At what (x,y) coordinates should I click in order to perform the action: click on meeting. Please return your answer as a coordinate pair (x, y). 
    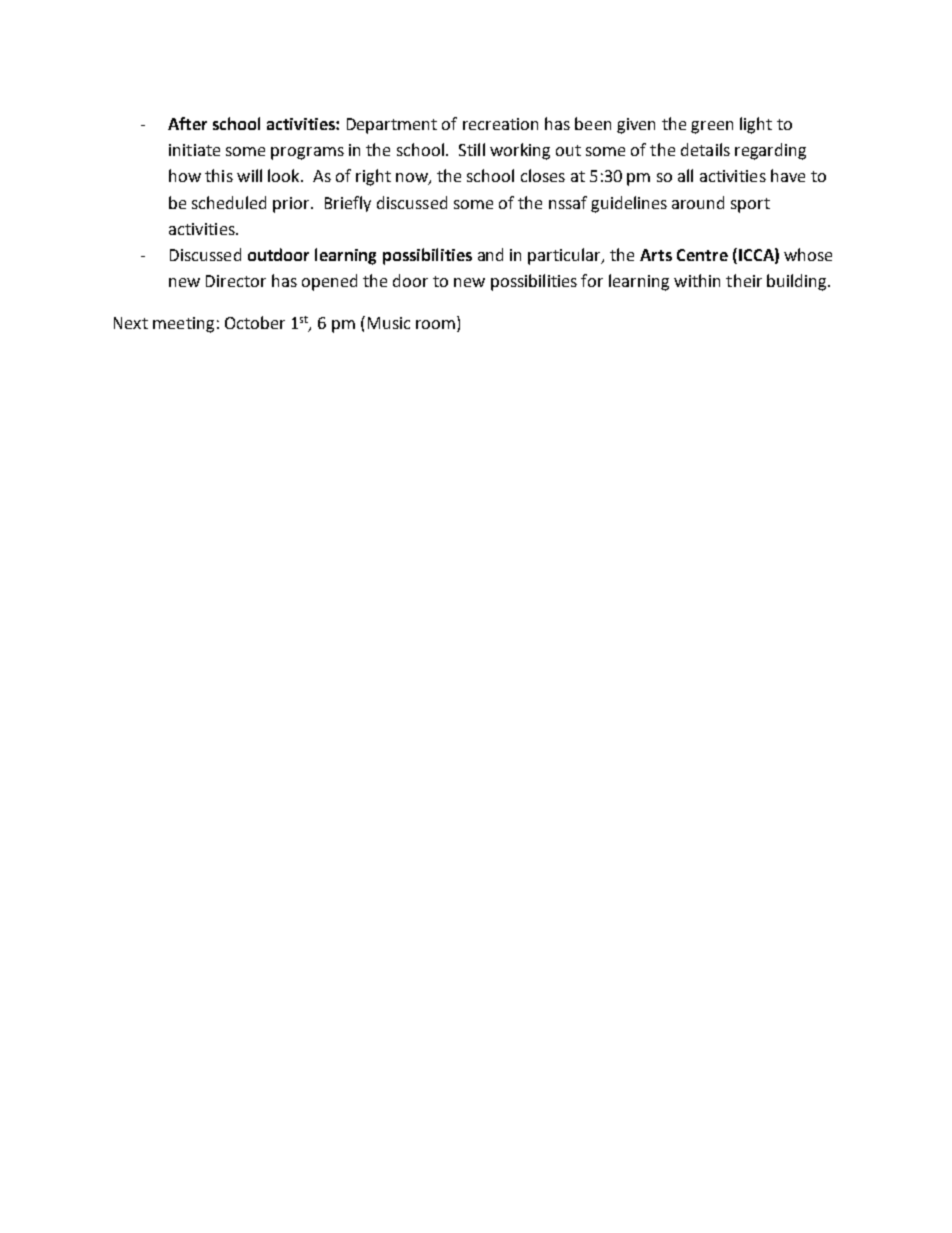
    Looking at the image, I should click on (183, 325).
